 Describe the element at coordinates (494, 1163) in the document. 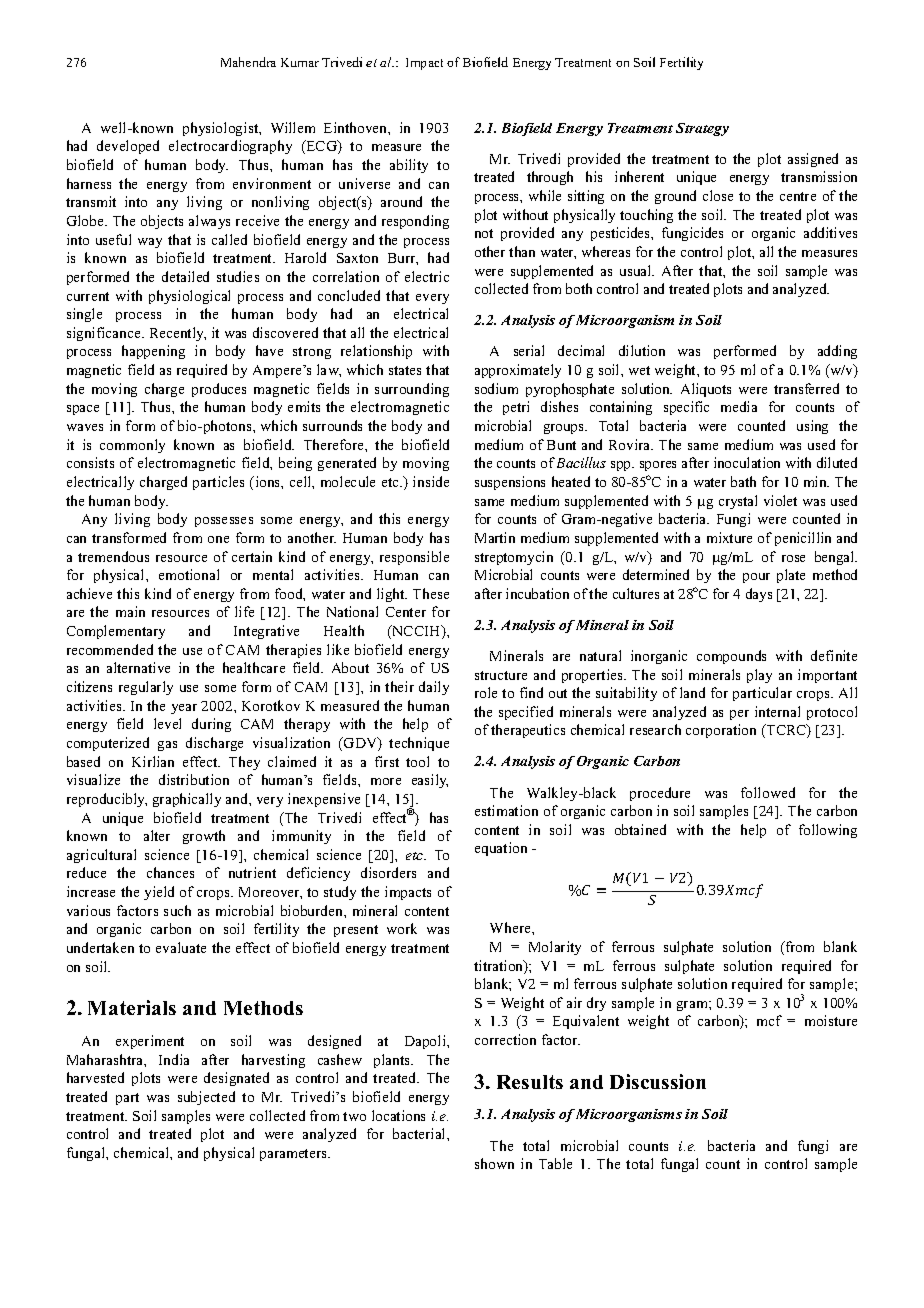

I see `shown` at that location.
